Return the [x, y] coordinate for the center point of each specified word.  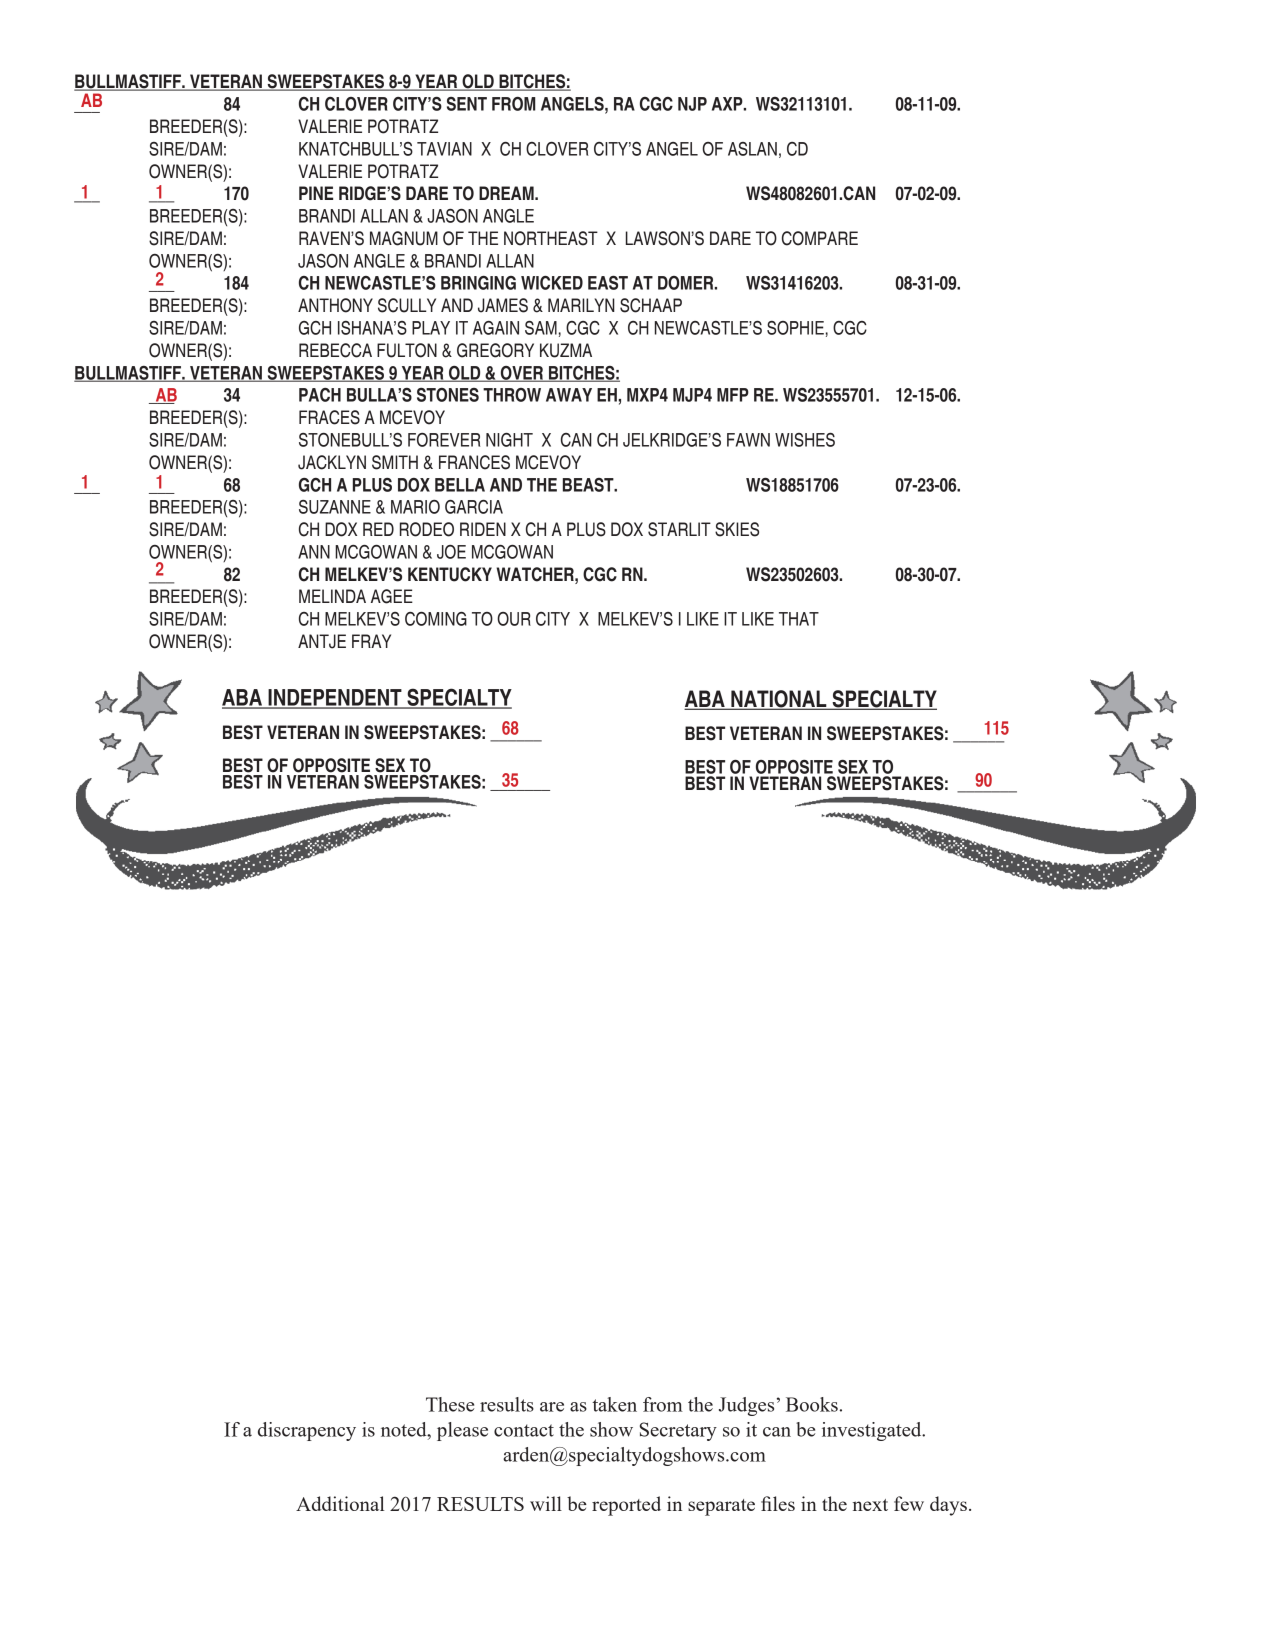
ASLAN [752, 149]
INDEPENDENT [335, 698]
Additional [340, 1503]
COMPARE [820, 238]
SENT [467, 104]
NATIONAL [779, 700]
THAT [799, 619]
